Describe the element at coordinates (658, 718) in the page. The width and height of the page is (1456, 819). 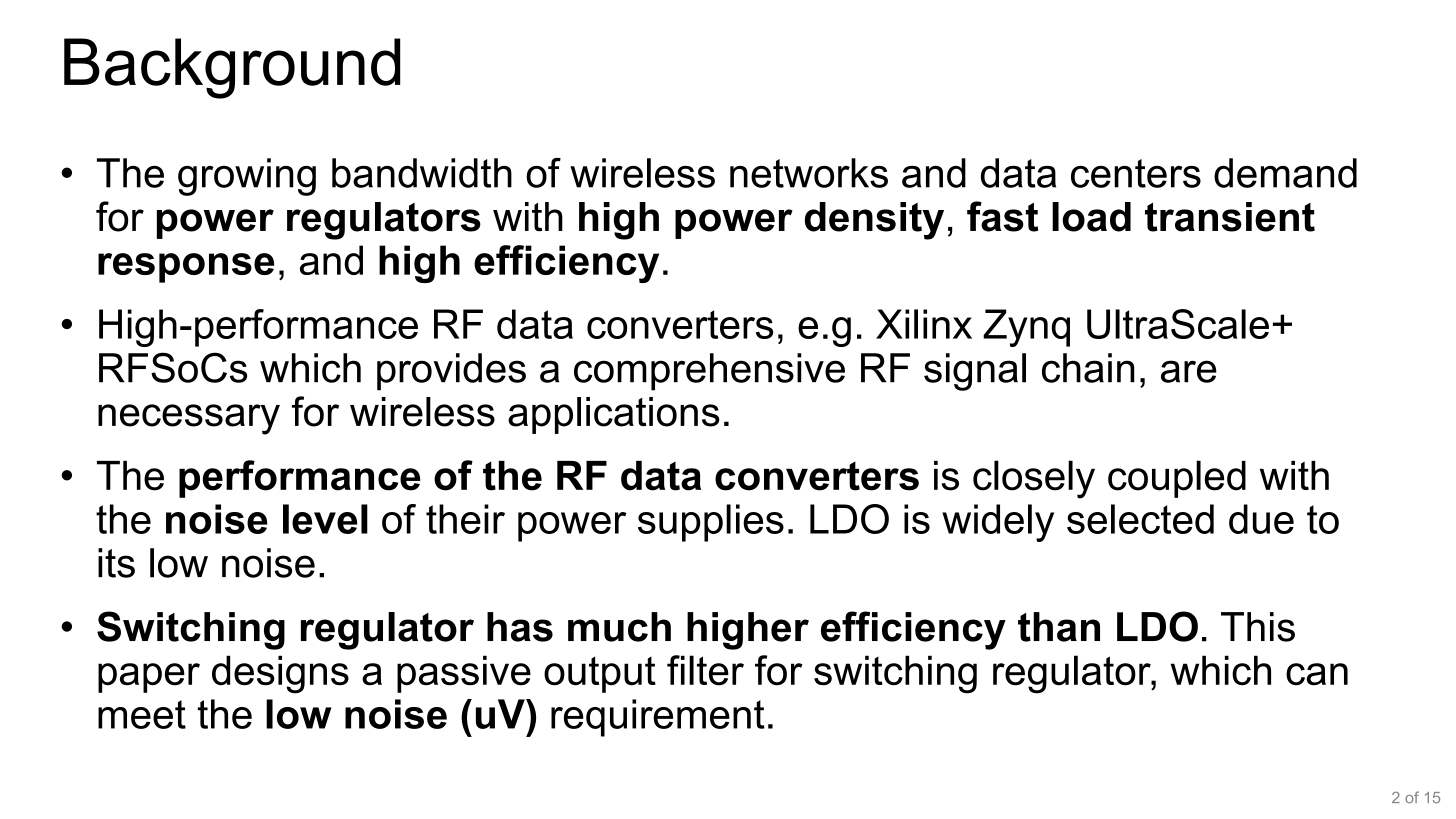
I see `requirement` at that location.
